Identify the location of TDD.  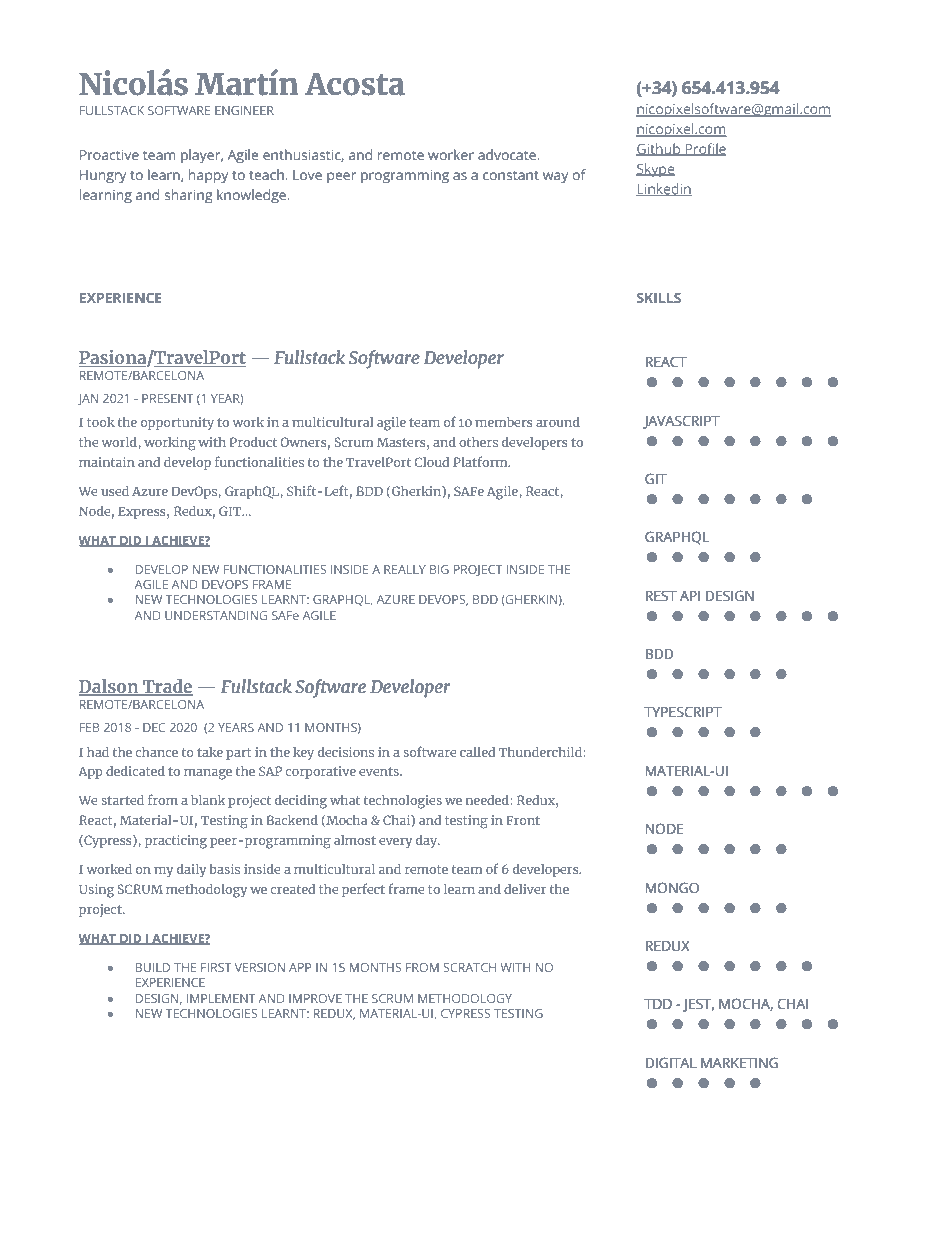
(658, 1004).
